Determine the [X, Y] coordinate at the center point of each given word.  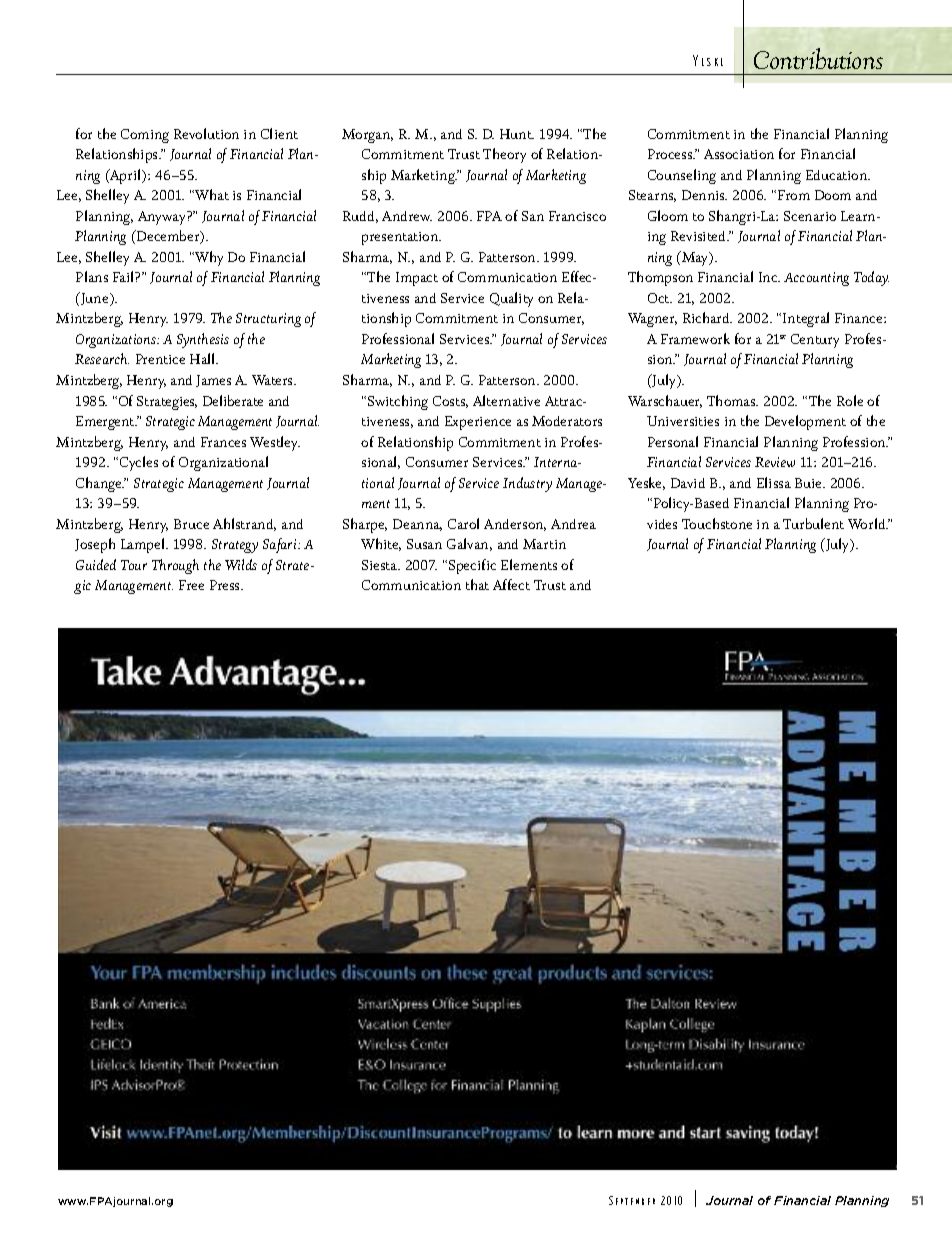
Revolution [206, 133]
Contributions [818, 58]
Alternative [506, 400]
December [168, 237]
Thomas [732, 400]
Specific [472, 566]
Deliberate [233, 400]
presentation [401, 238]
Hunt [517, 134]
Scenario [810, 216]
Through [175, 566]
